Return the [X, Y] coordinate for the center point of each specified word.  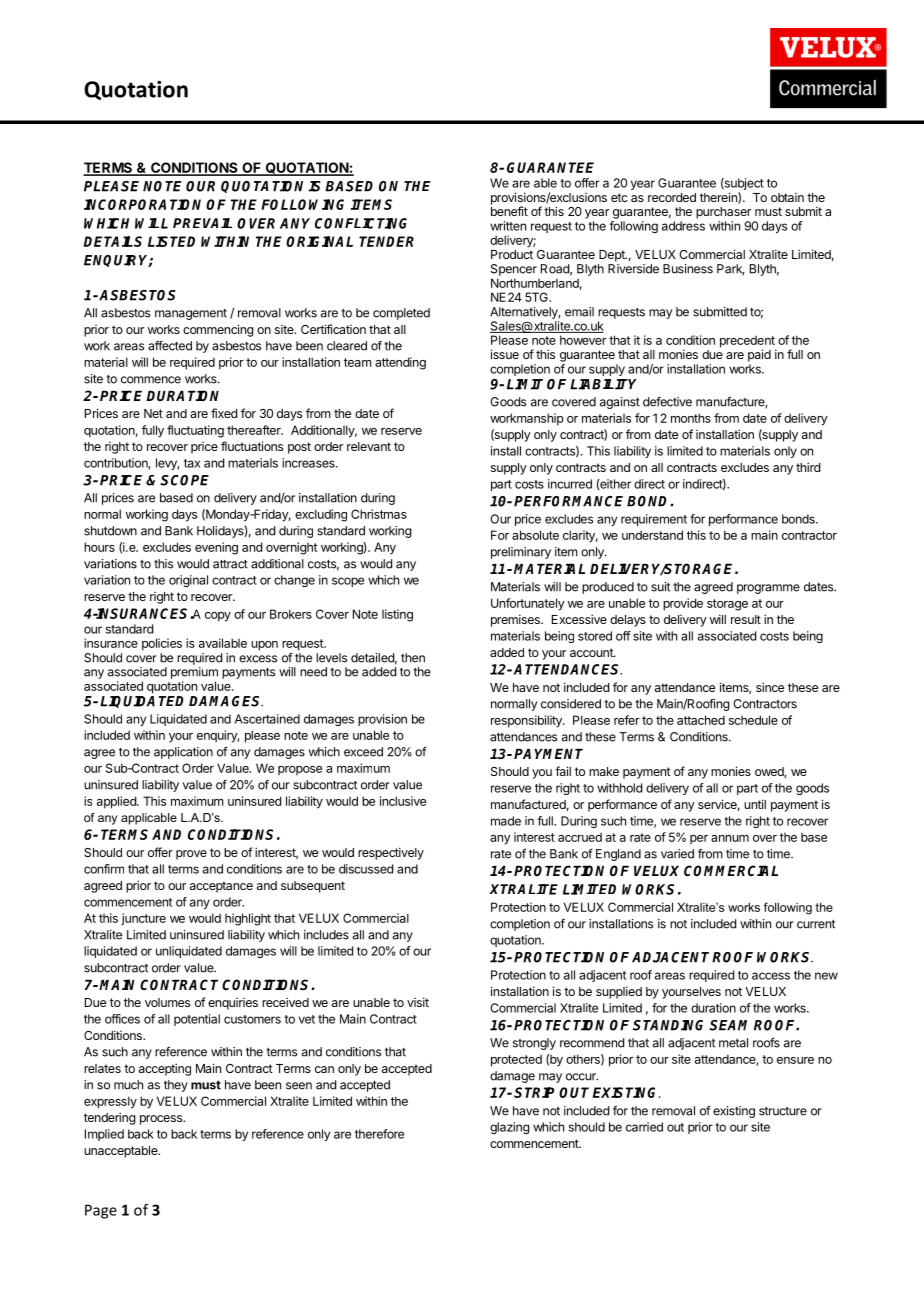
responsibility [527, 721]
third [808, 467]
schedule [753, 720]
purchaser [723, 213]
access [771, 976]
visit [418, 1002]
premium [194, 673]
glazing [509, 1128]
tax [192, 463]
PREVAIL [202, 223]
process [162, 1120]
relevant [369, 446]
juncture [143, 919]
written [508, 226]
